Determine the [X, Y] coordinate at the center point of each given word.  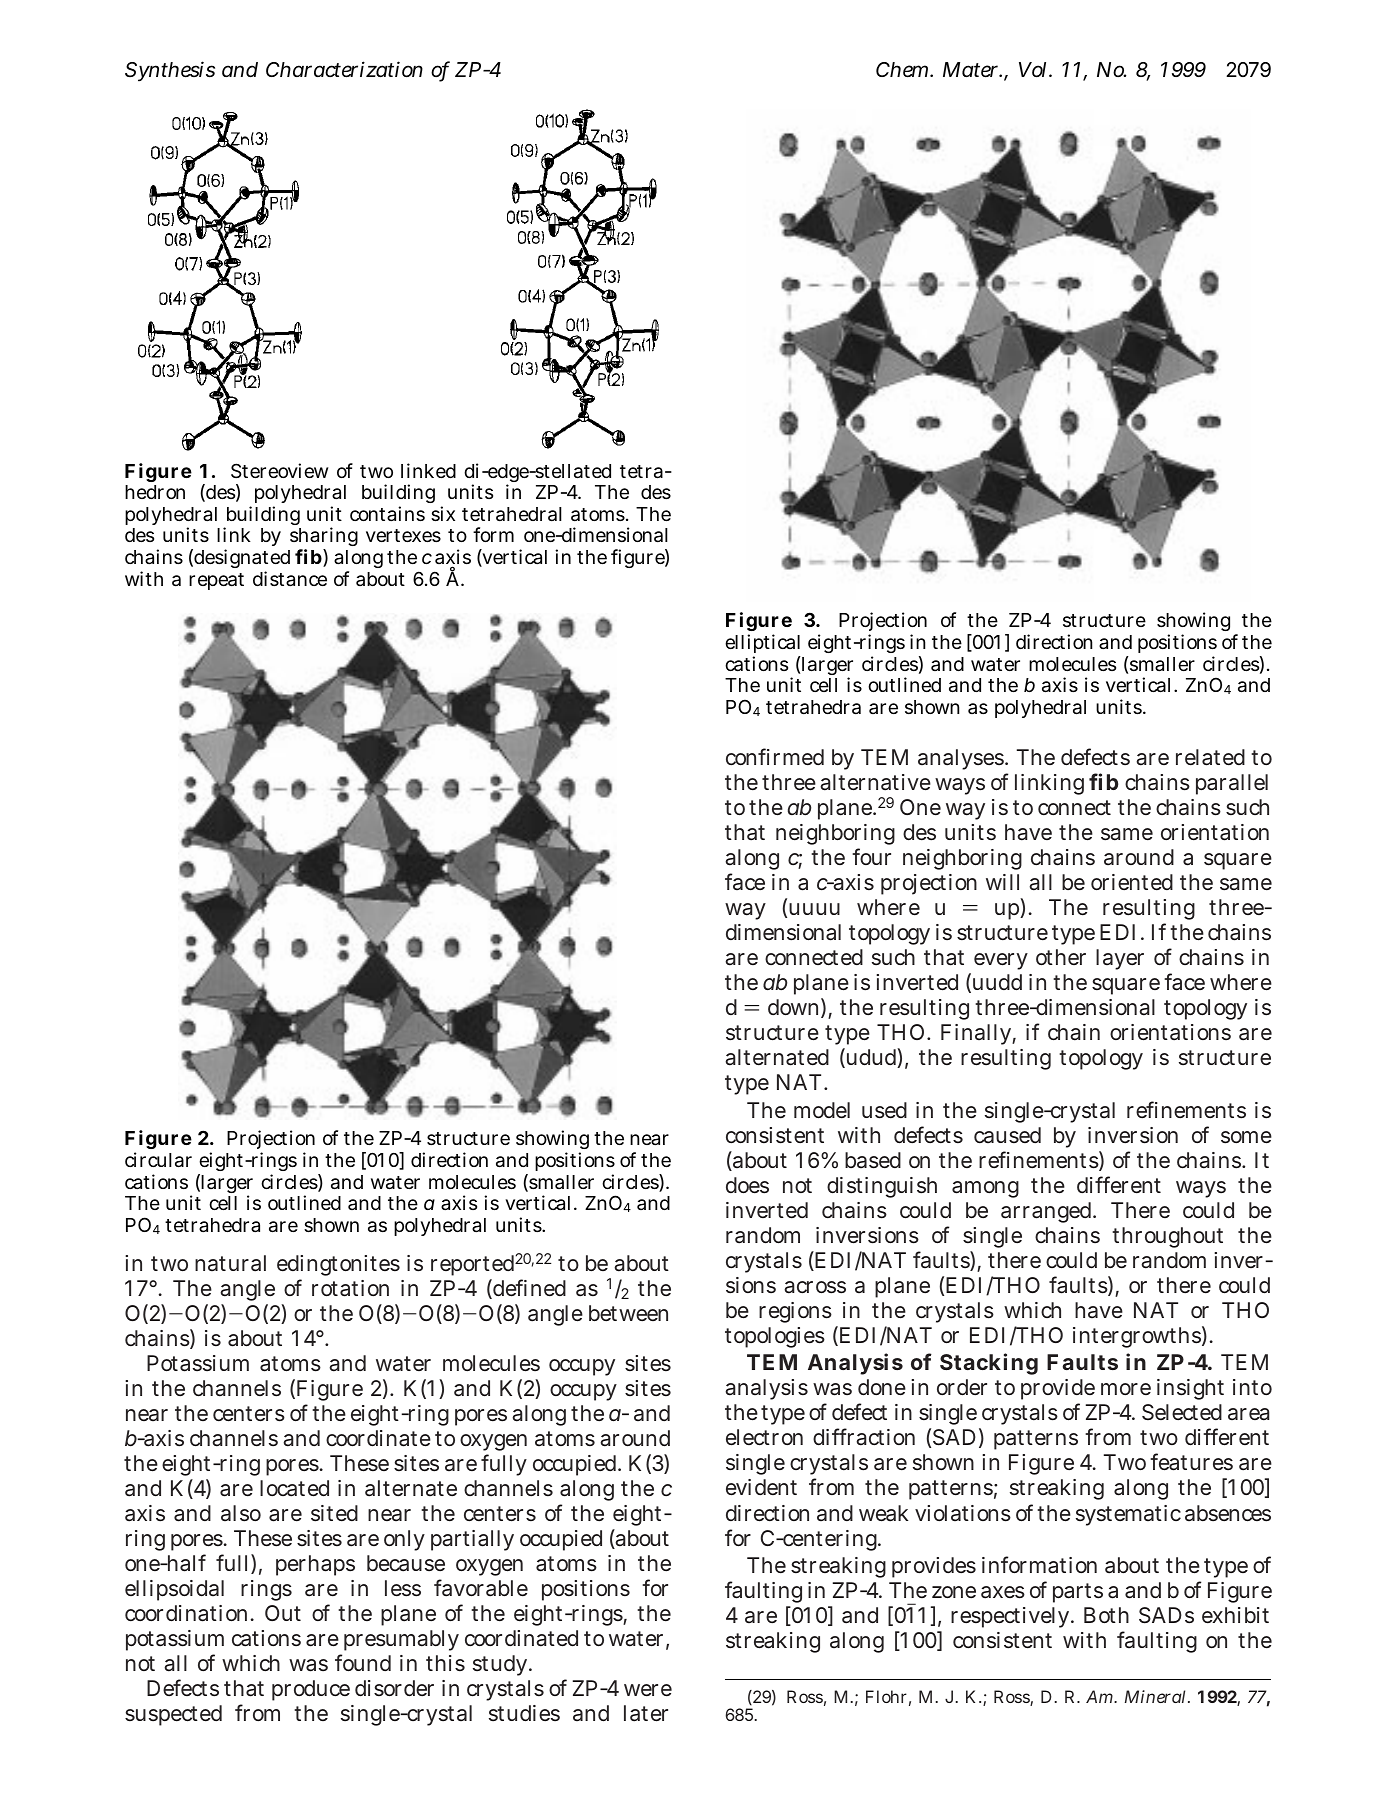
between [628, 1313]
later [646, 1713]
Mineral [1155, 1696]
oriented [1132, 882]
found [363, 1662]
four [871, 856]
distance [290, 578]
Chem [902, 70]
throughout [1167, 1237]
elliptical [762, 645]
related [1210, 757]
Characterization [344, 69]
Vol [1032, 70]
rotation [350, 1288]
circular [158, 1160]
